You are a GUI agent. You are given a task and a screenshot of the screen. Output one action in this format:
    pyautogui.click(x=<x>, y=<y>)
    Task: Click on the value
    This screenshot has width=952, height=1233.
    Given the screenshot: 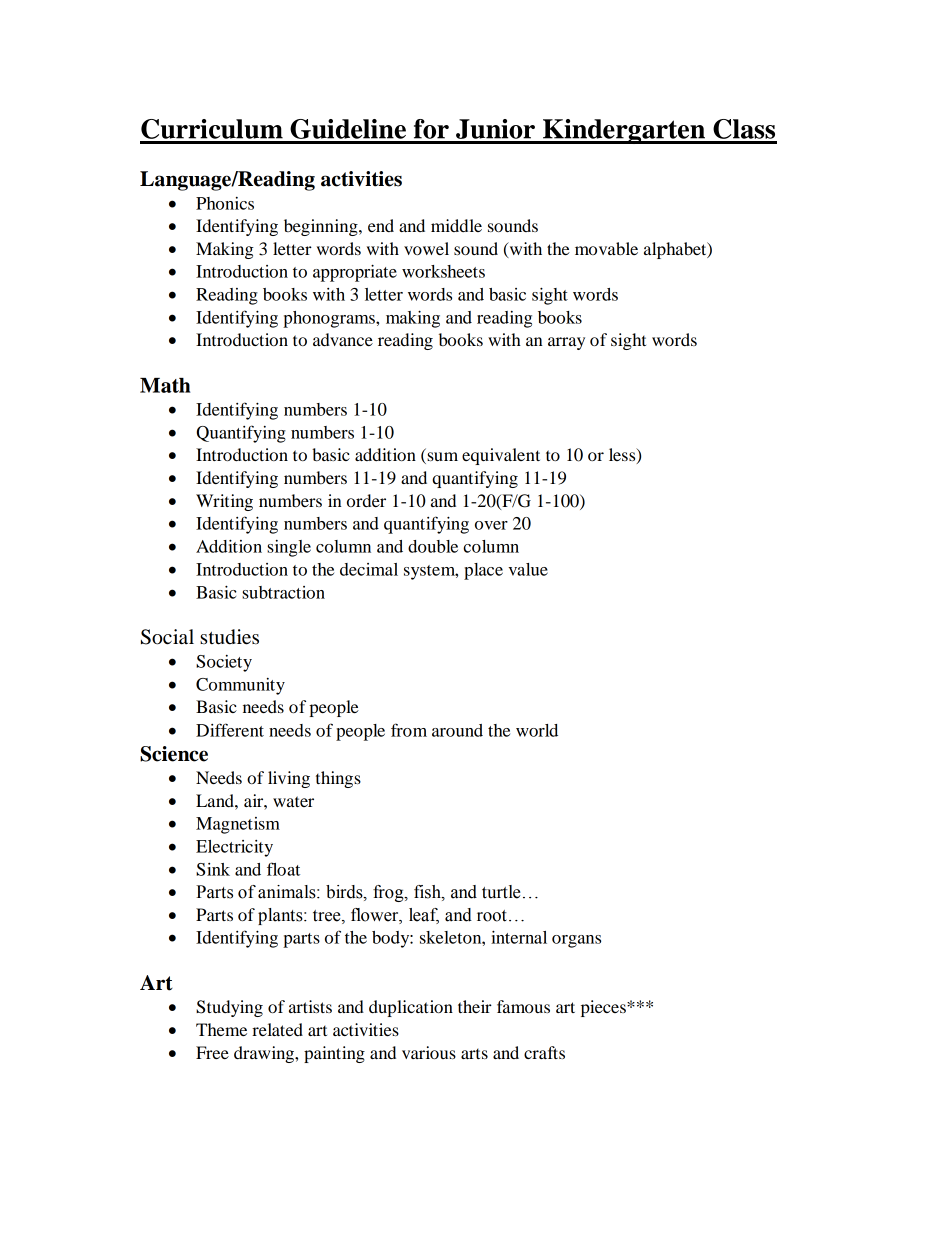 What is the action you would take?
    pyautogui.click(x=528, y=569)
